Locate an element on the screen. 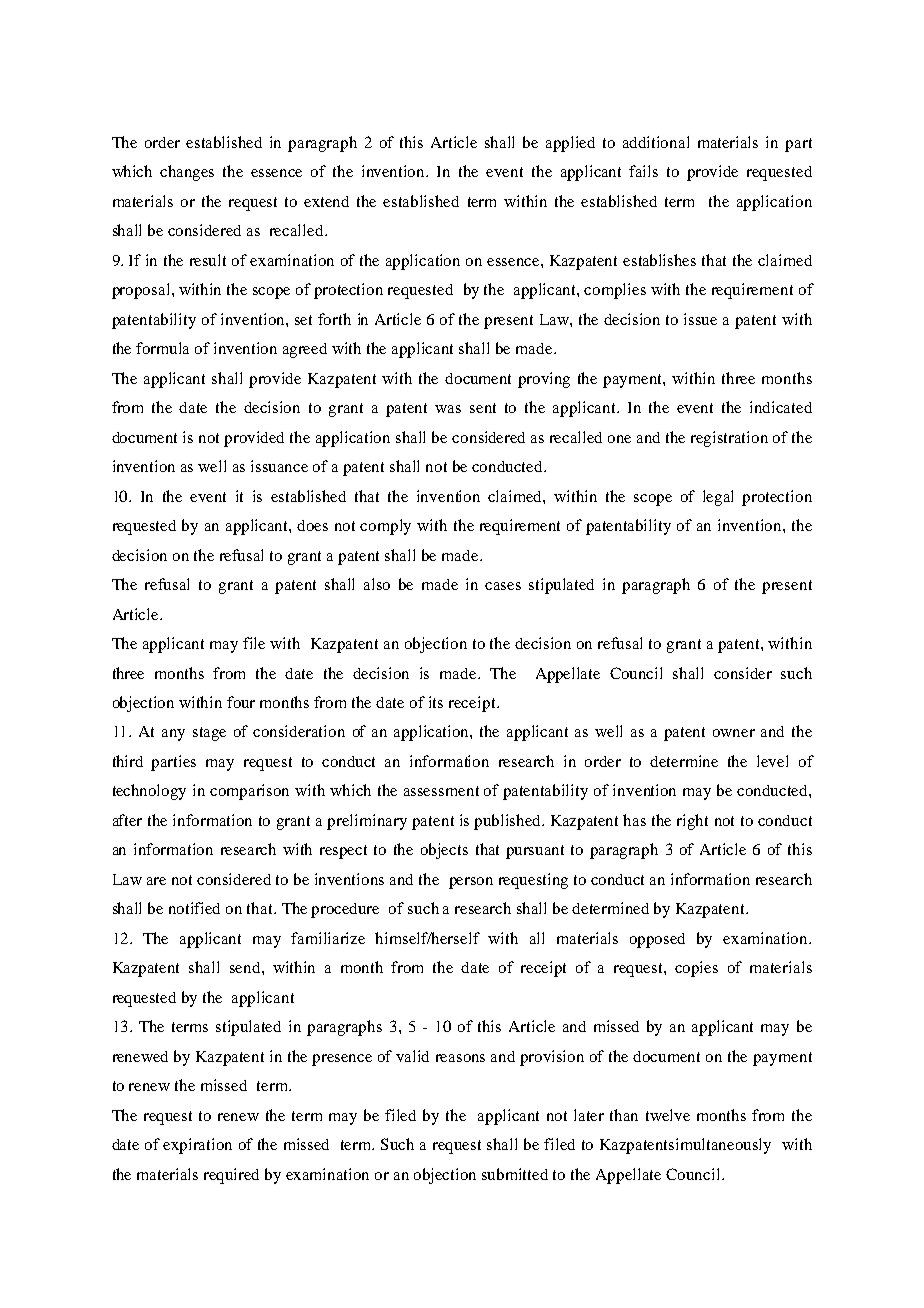 The width and height of the screenshot is (924, 1308). changes is located at coordinates (187, 173).
